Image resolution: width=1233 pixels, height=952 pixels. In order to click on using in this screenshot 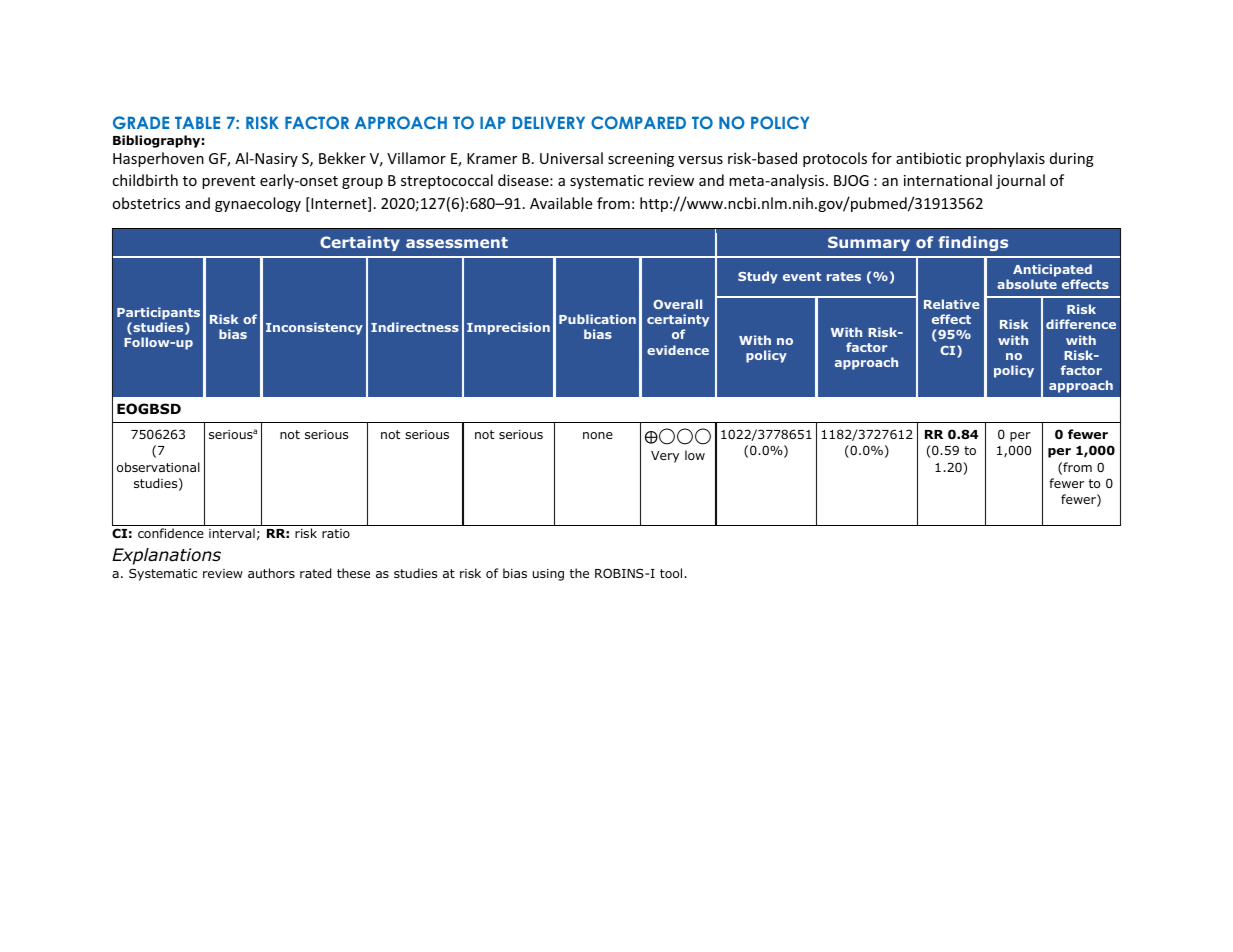, I will do `click(548, 575)`.
